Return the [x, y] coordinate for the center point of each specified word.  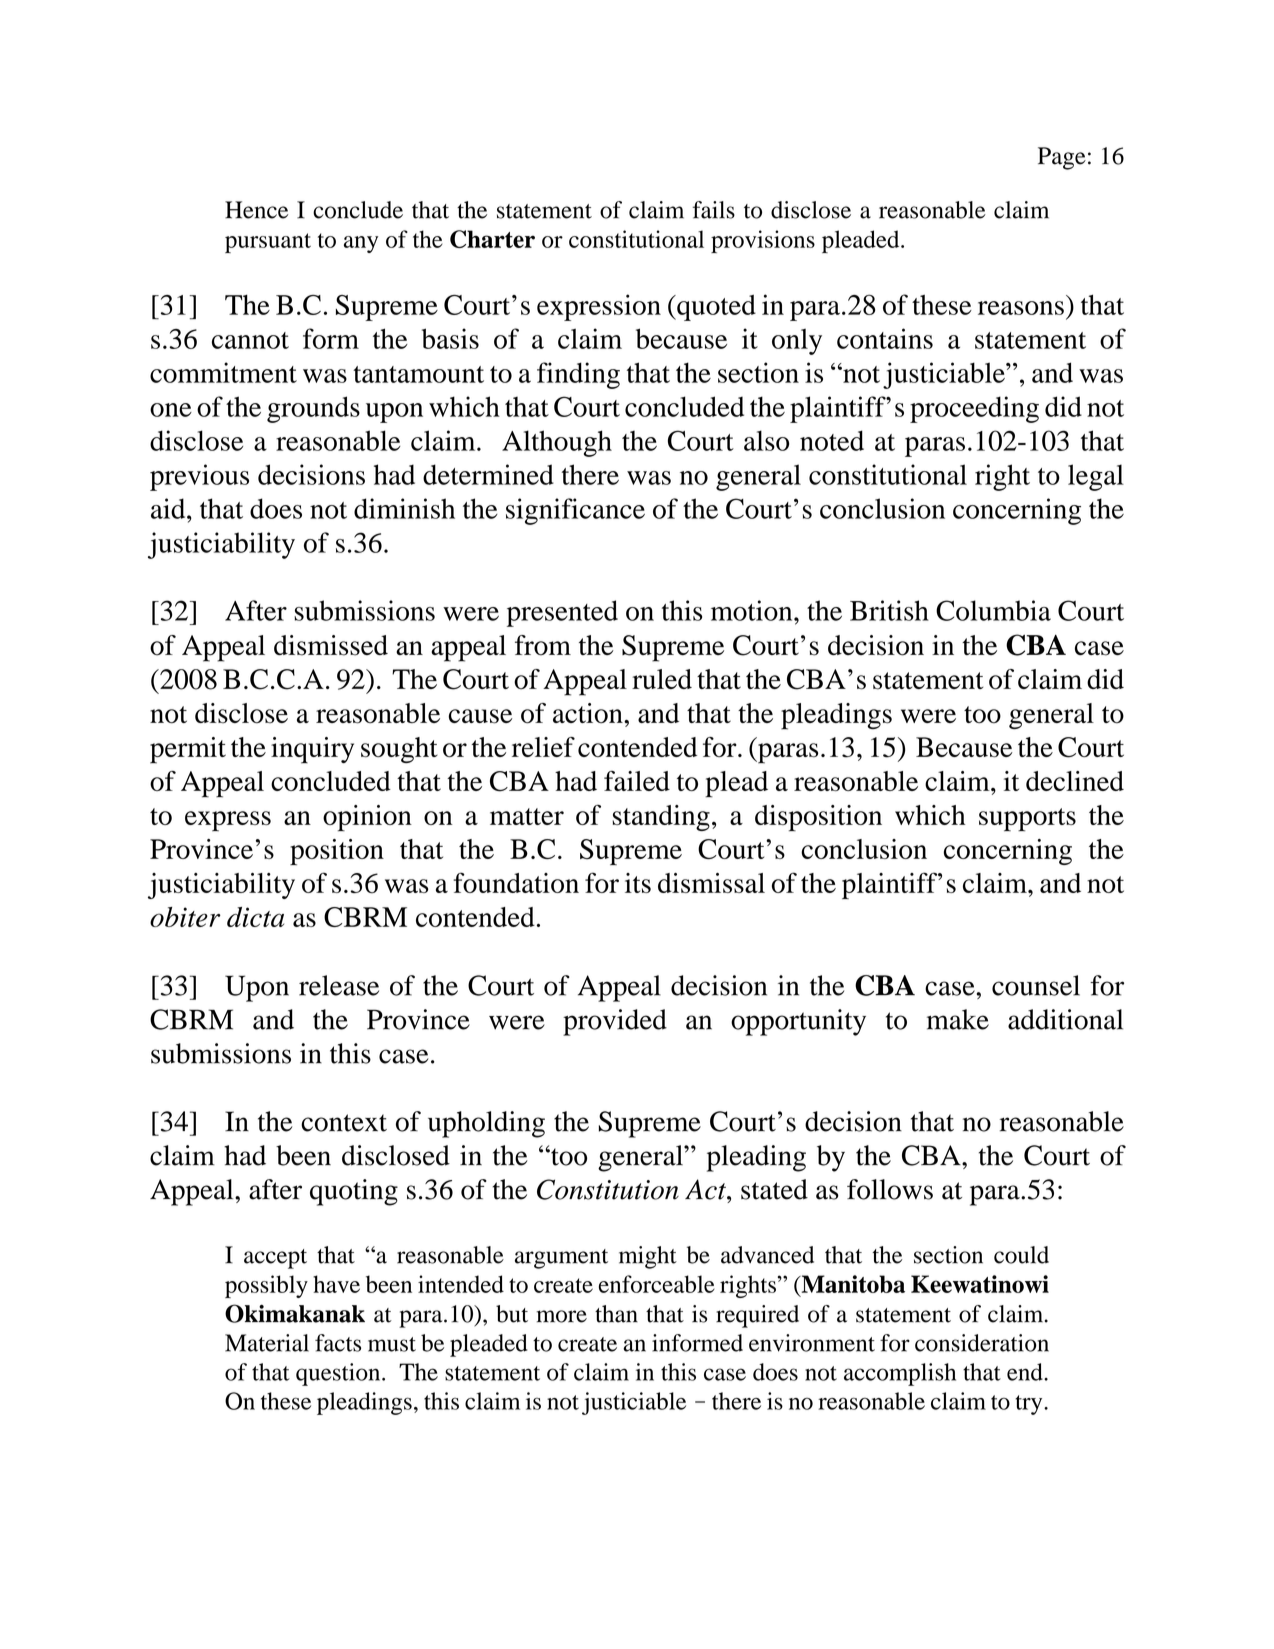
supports [1027, 820]
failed [637, 781]
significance [575, 511]
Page [1062, 158]
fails [714, 210]
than [616, 1314]
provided [615, 1022]
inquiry [312, 750]
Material [267, 1343]
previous [199, 477]
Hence [256, 210]
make [958, 1019]
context [344, 1123]
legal [1096, 477]
